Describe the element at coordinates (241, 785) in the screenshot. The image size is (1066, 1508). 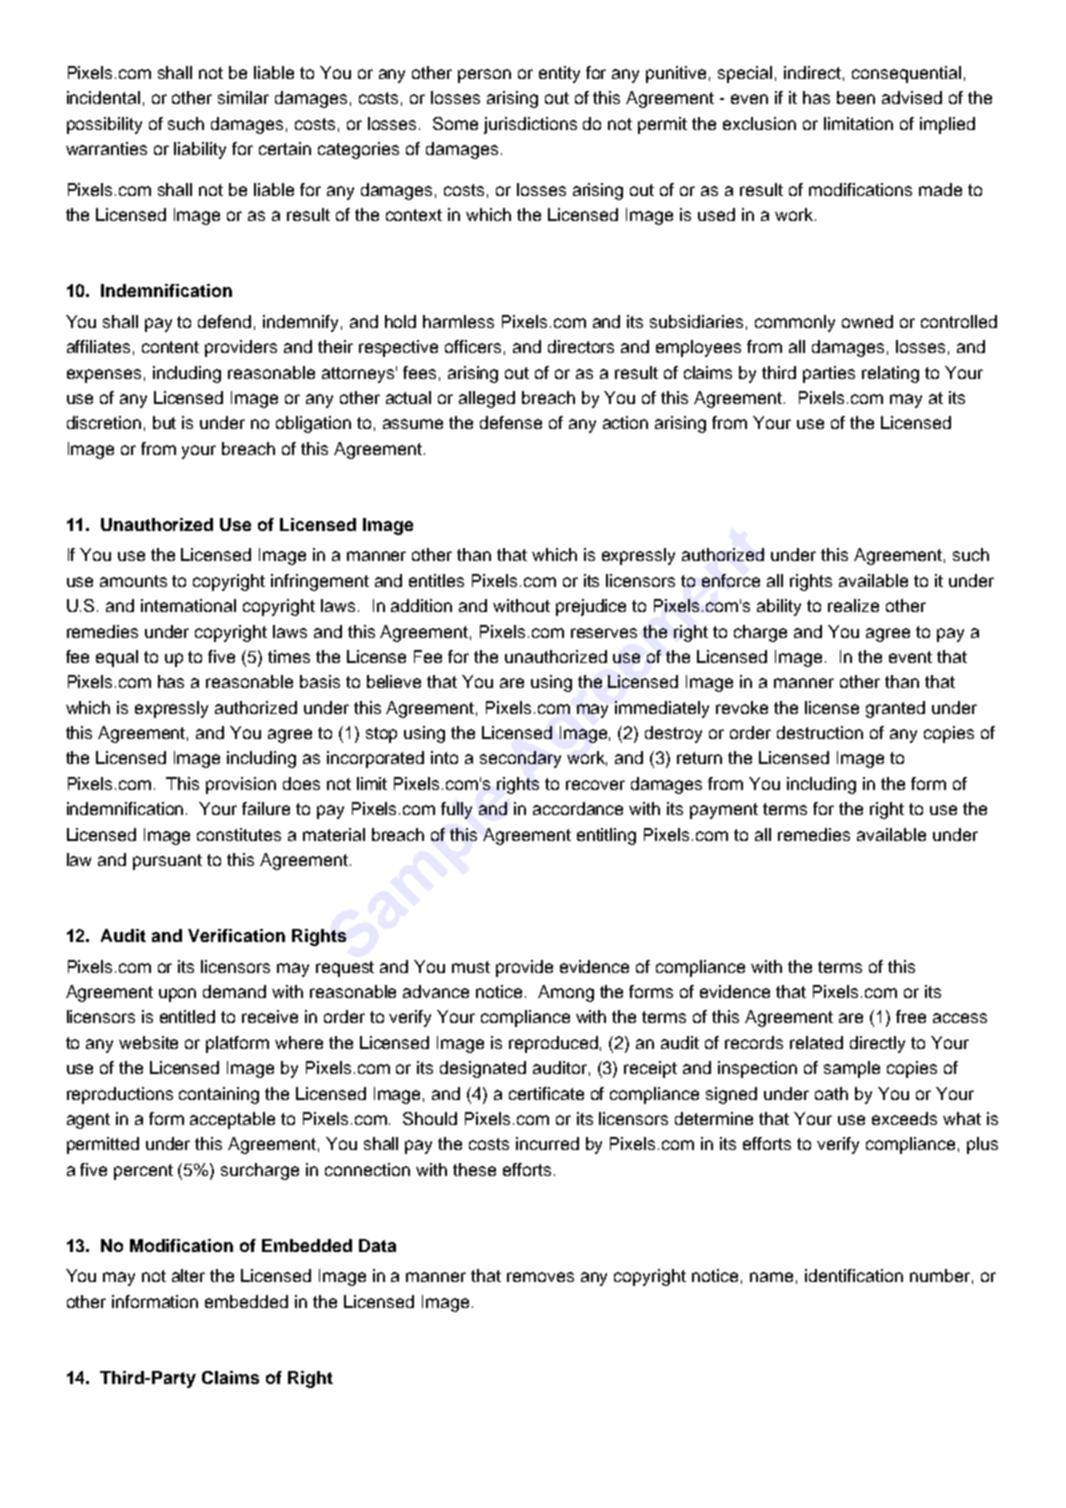
I see `provision` at that location.
